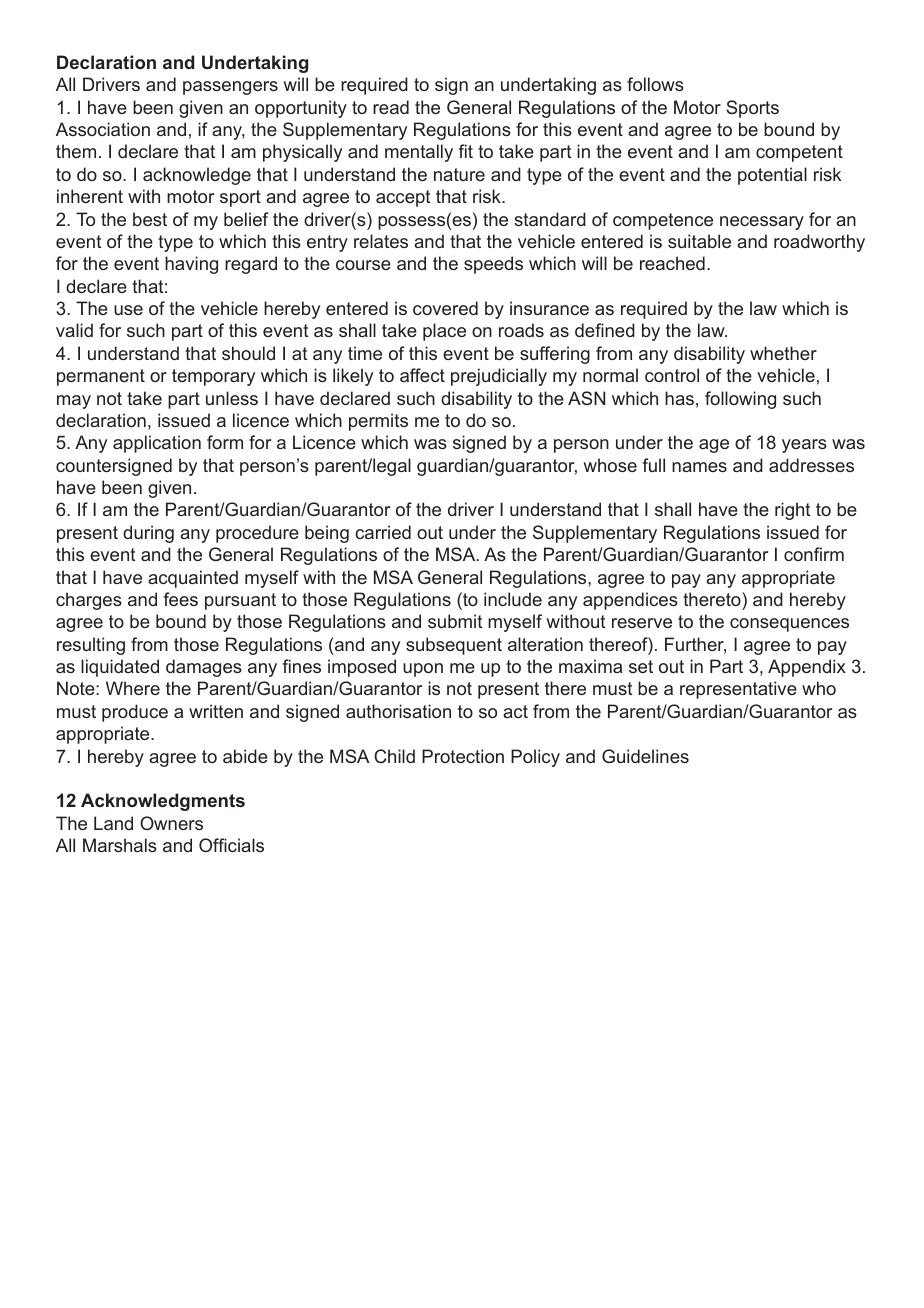 The image size is (924, 1308). I want to click on permits, so click(378, 422).
